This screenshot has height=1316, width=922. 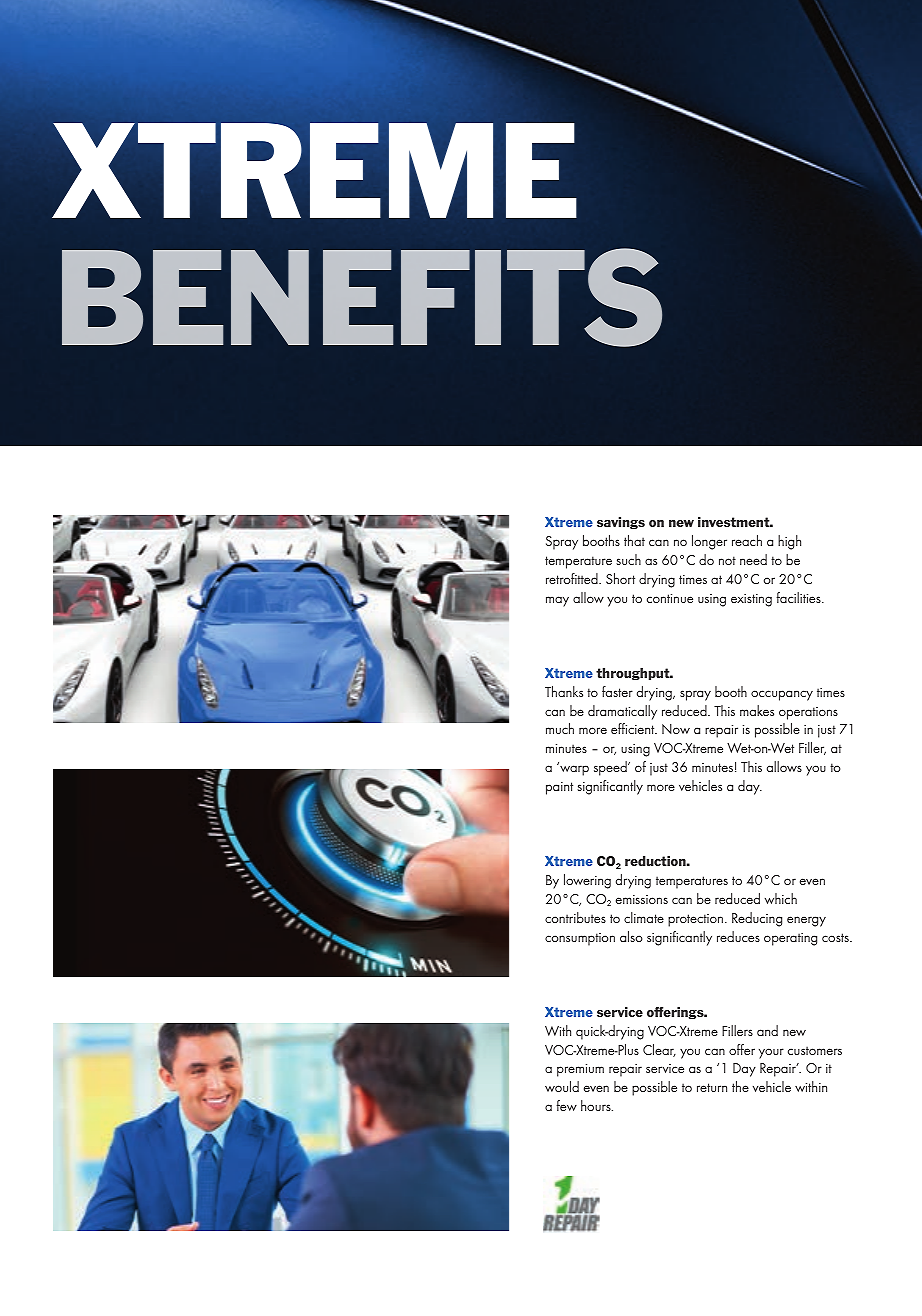 What do you see at coordinates (562, 1086) in the screenshot?
I see `would` at bounding box center [562, 1086].
